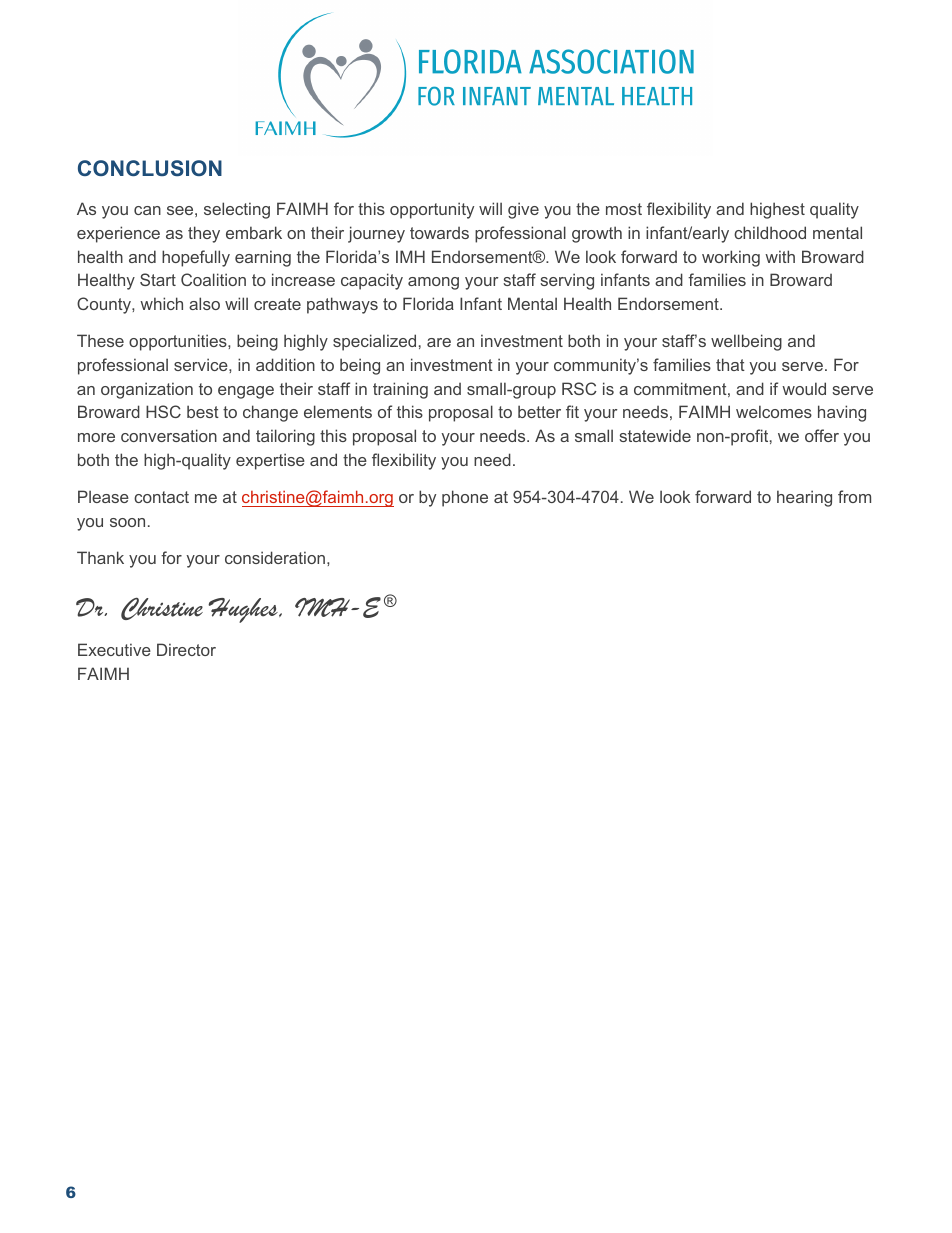 This screenshot has height=1233, width=952. What do you see at coordinates (770, 232) in the screenshot?
I see `childhood` at bounding box center [770, 232].
